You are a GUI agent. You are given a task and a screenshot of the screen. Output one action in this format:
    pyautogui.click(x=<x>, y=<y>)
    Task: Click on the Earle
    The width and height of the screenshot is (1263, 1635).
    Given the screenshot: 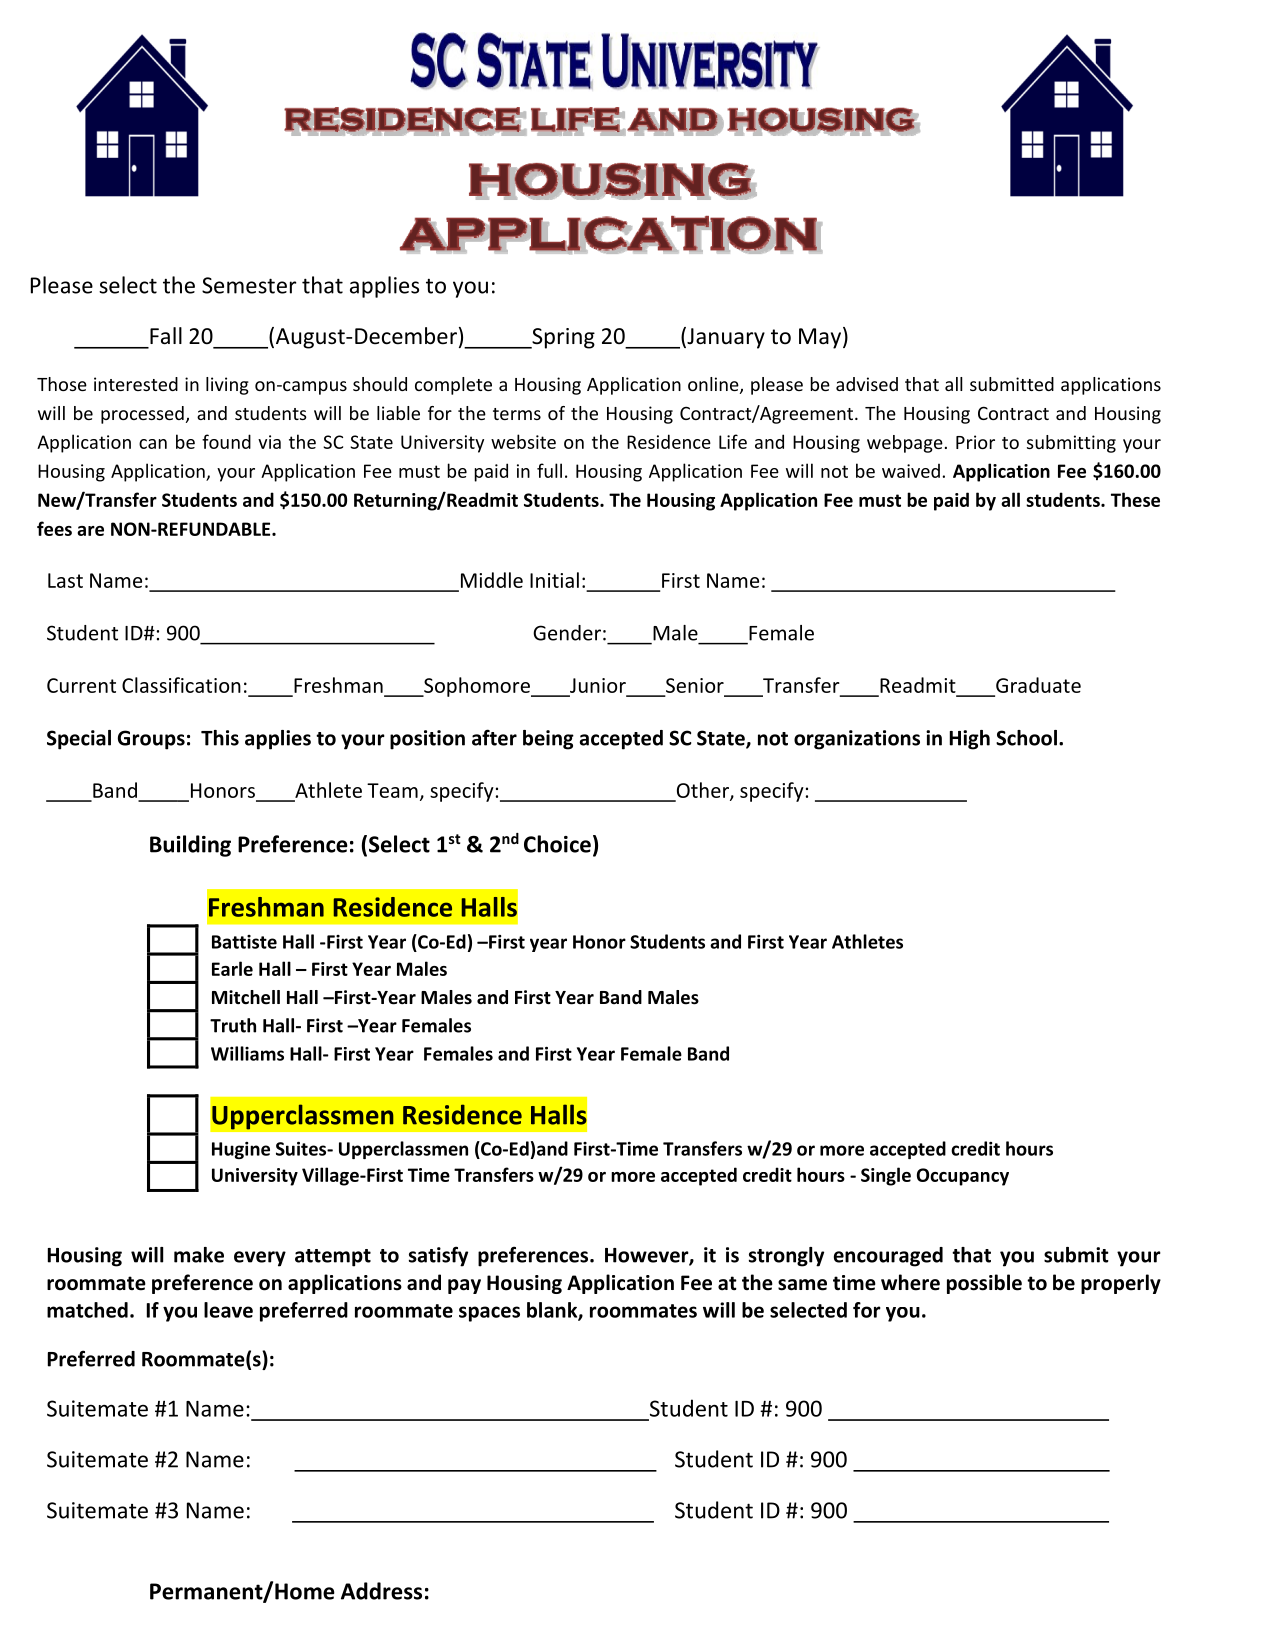 What is the action you would take?
    pyautogui.click(x=232, y=968)
